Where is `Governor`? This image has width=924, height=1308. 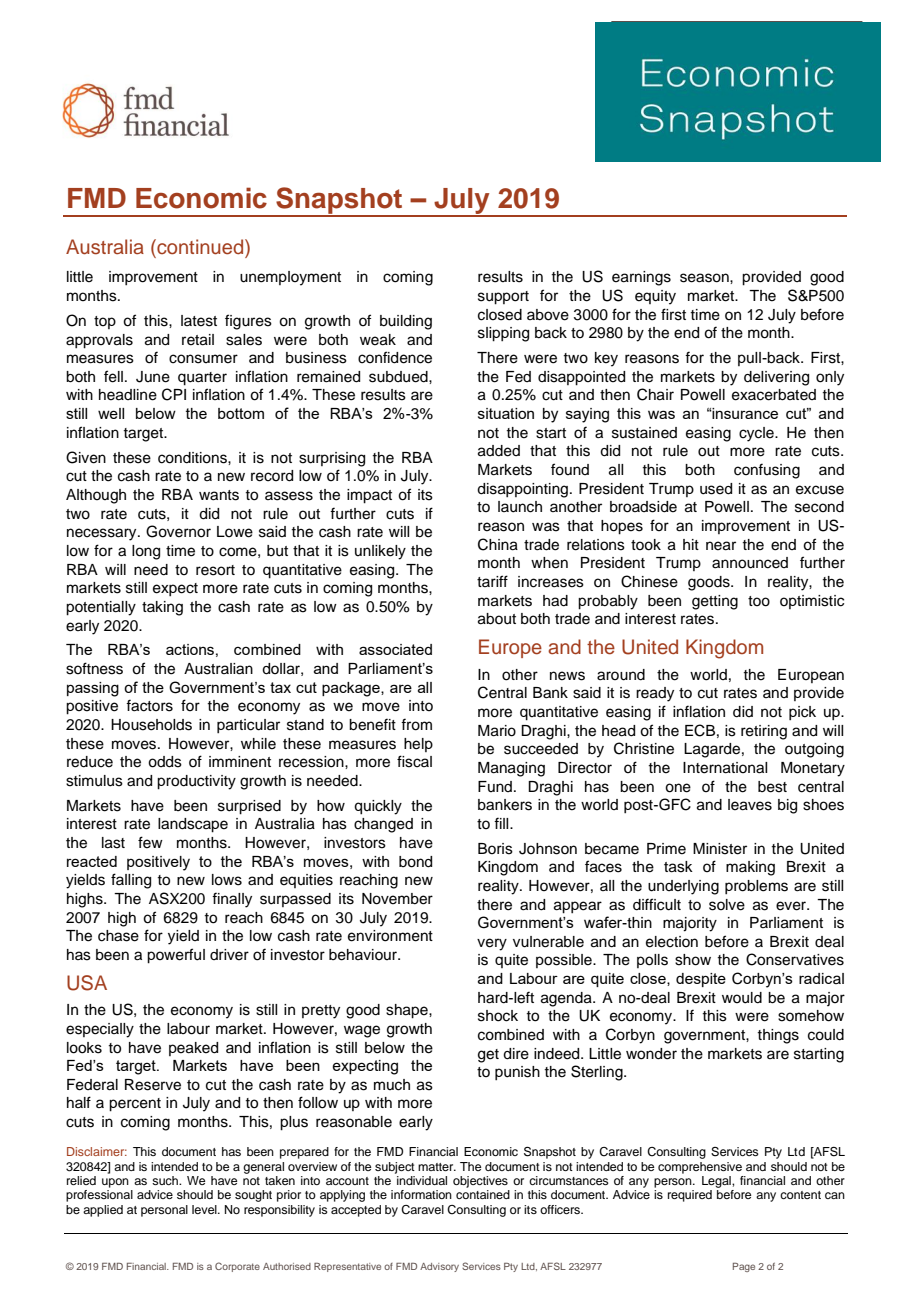
Governor is located at coordinates (178, 531).
